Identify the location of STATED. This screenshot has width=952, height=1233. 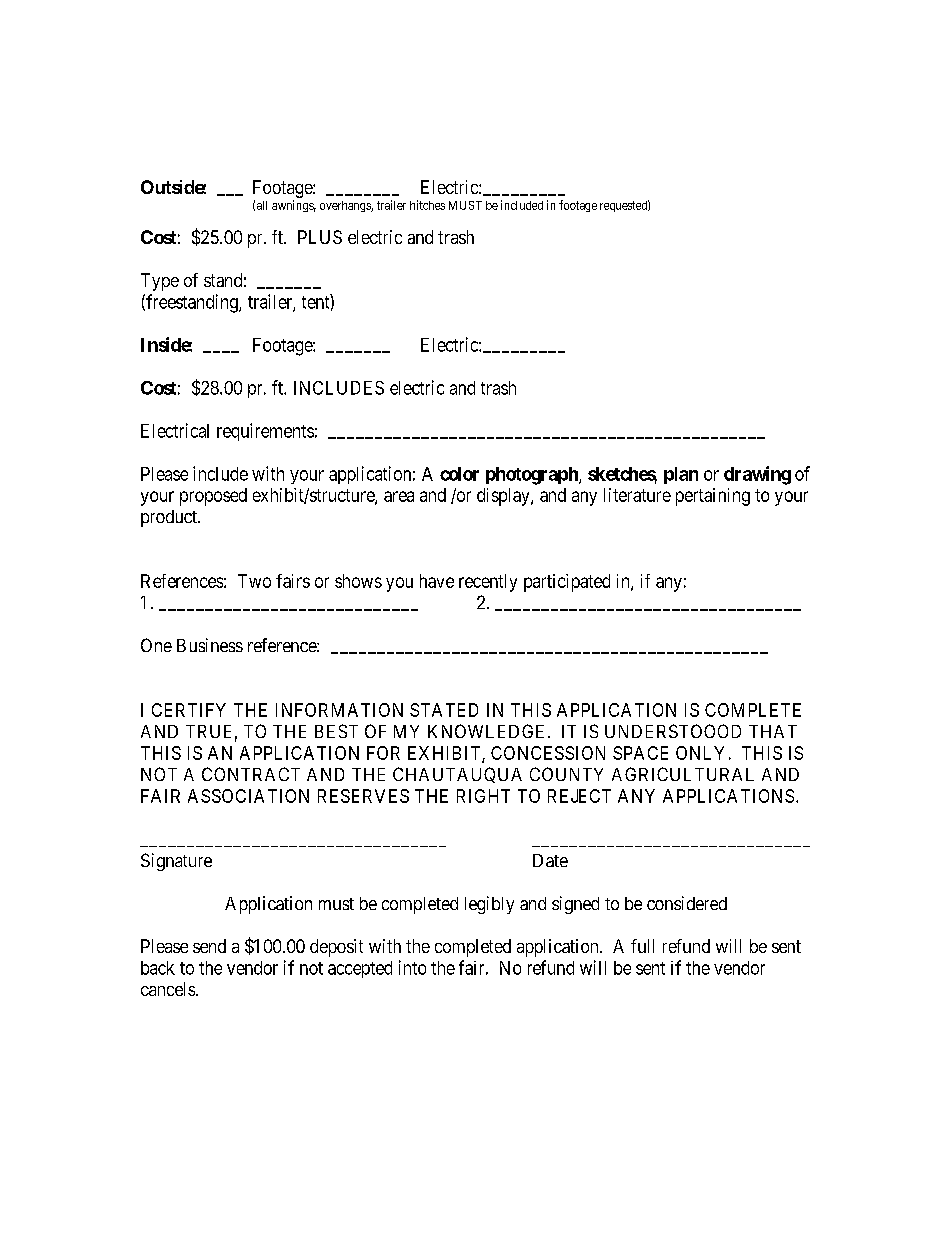
(444, 710).
